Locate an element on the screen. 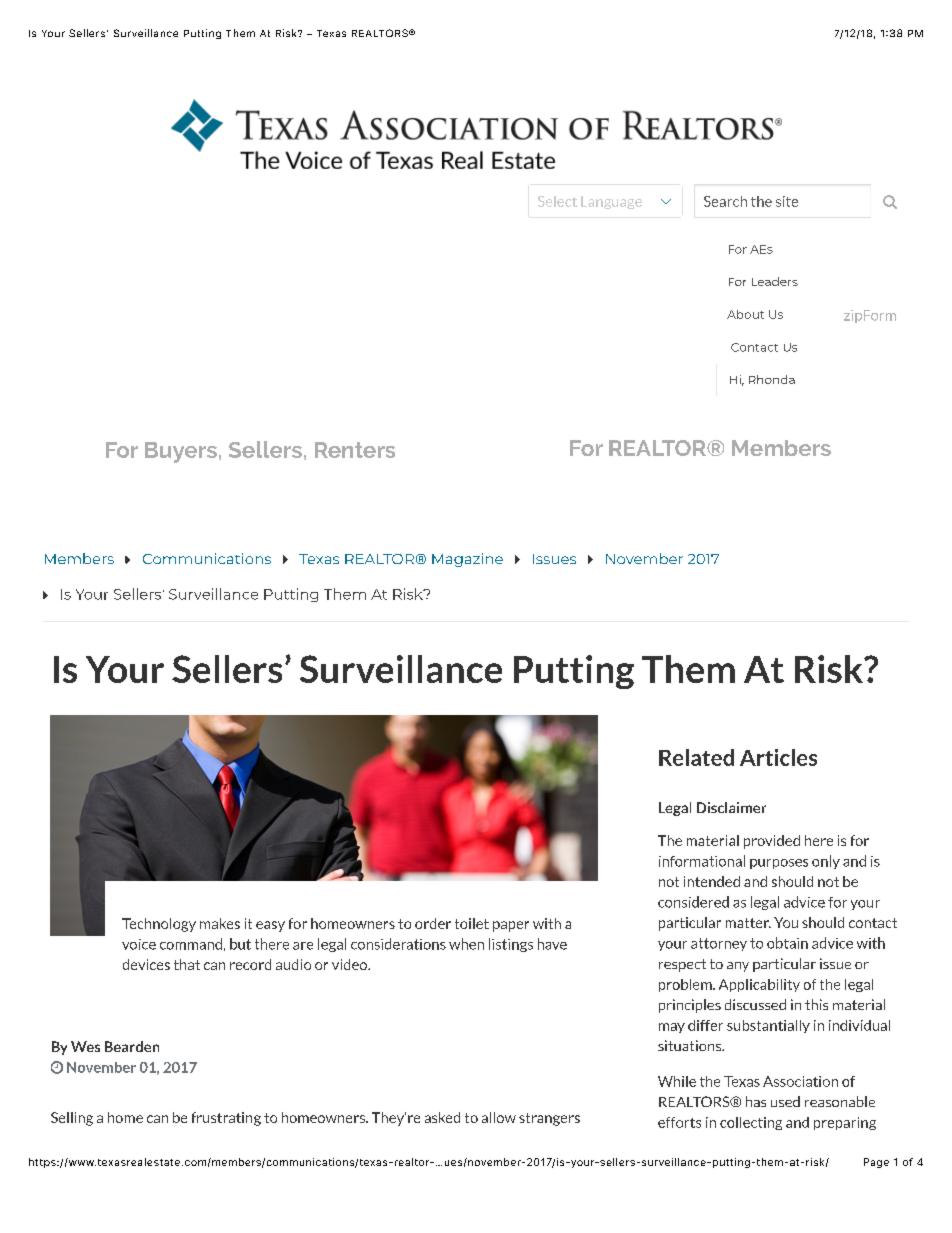 The width and height of the screenshot is (952, 1233). Select is located at coordinates (557, 201).
